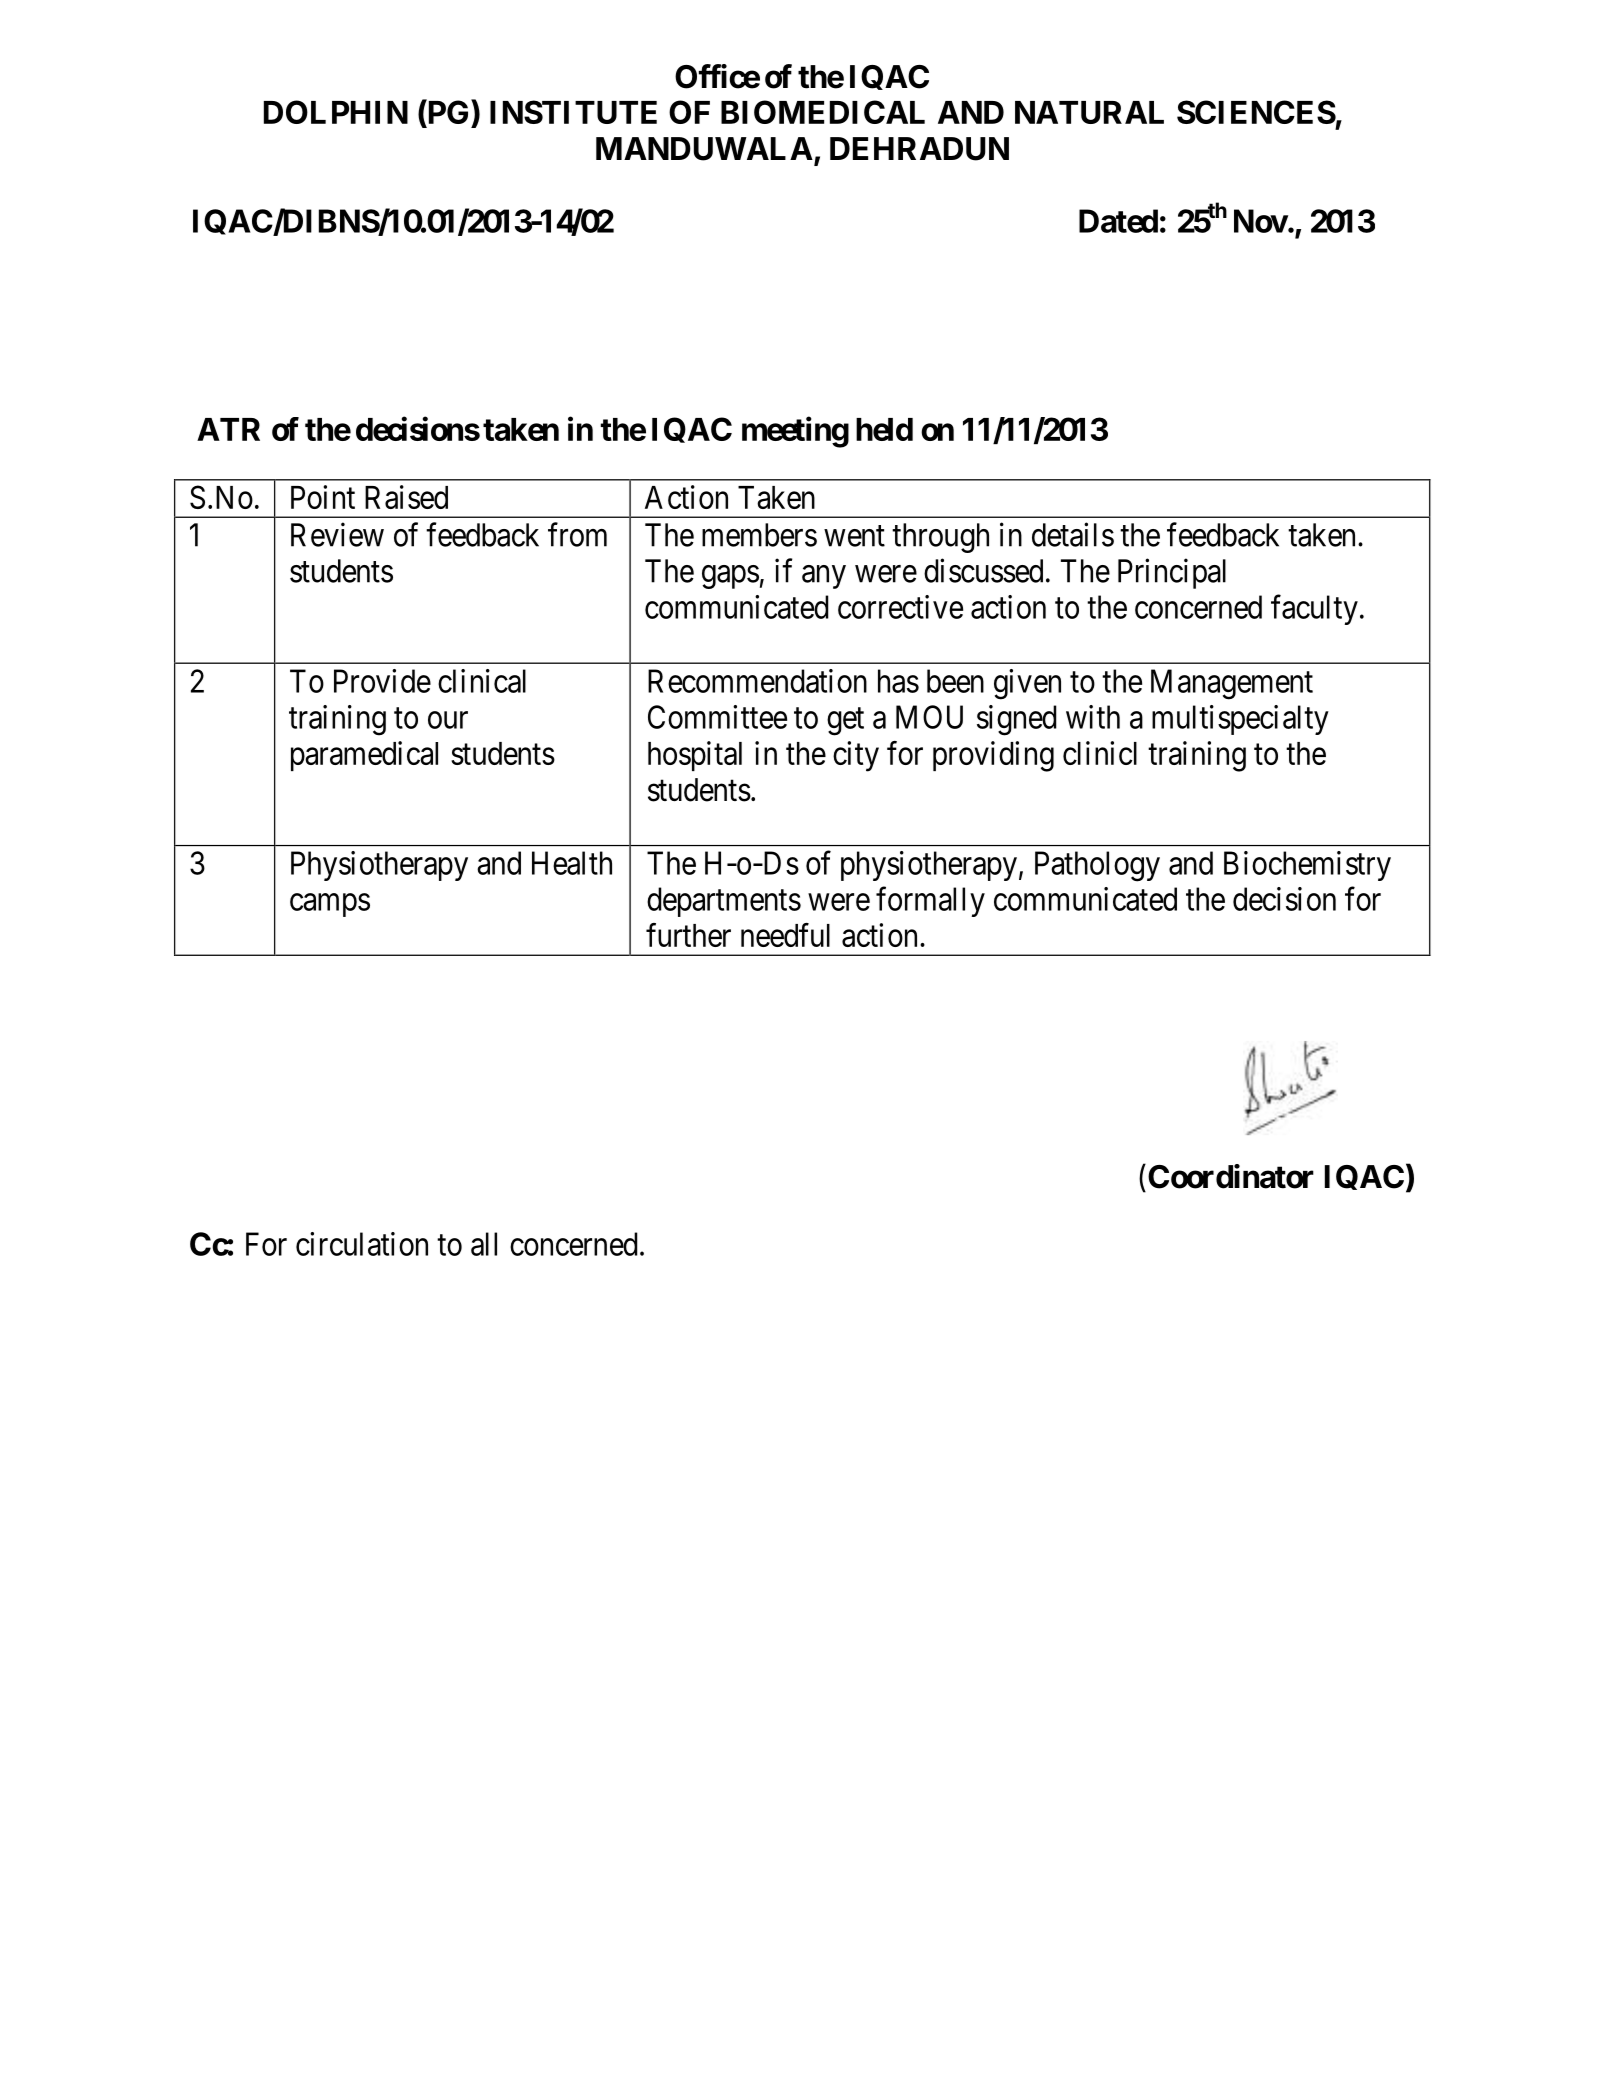 The width and height of the page is (1604, 2075). What do you see at coordinates (1172, 573) in the page?
I see `Principal` at bounding box center [1172, 573].
